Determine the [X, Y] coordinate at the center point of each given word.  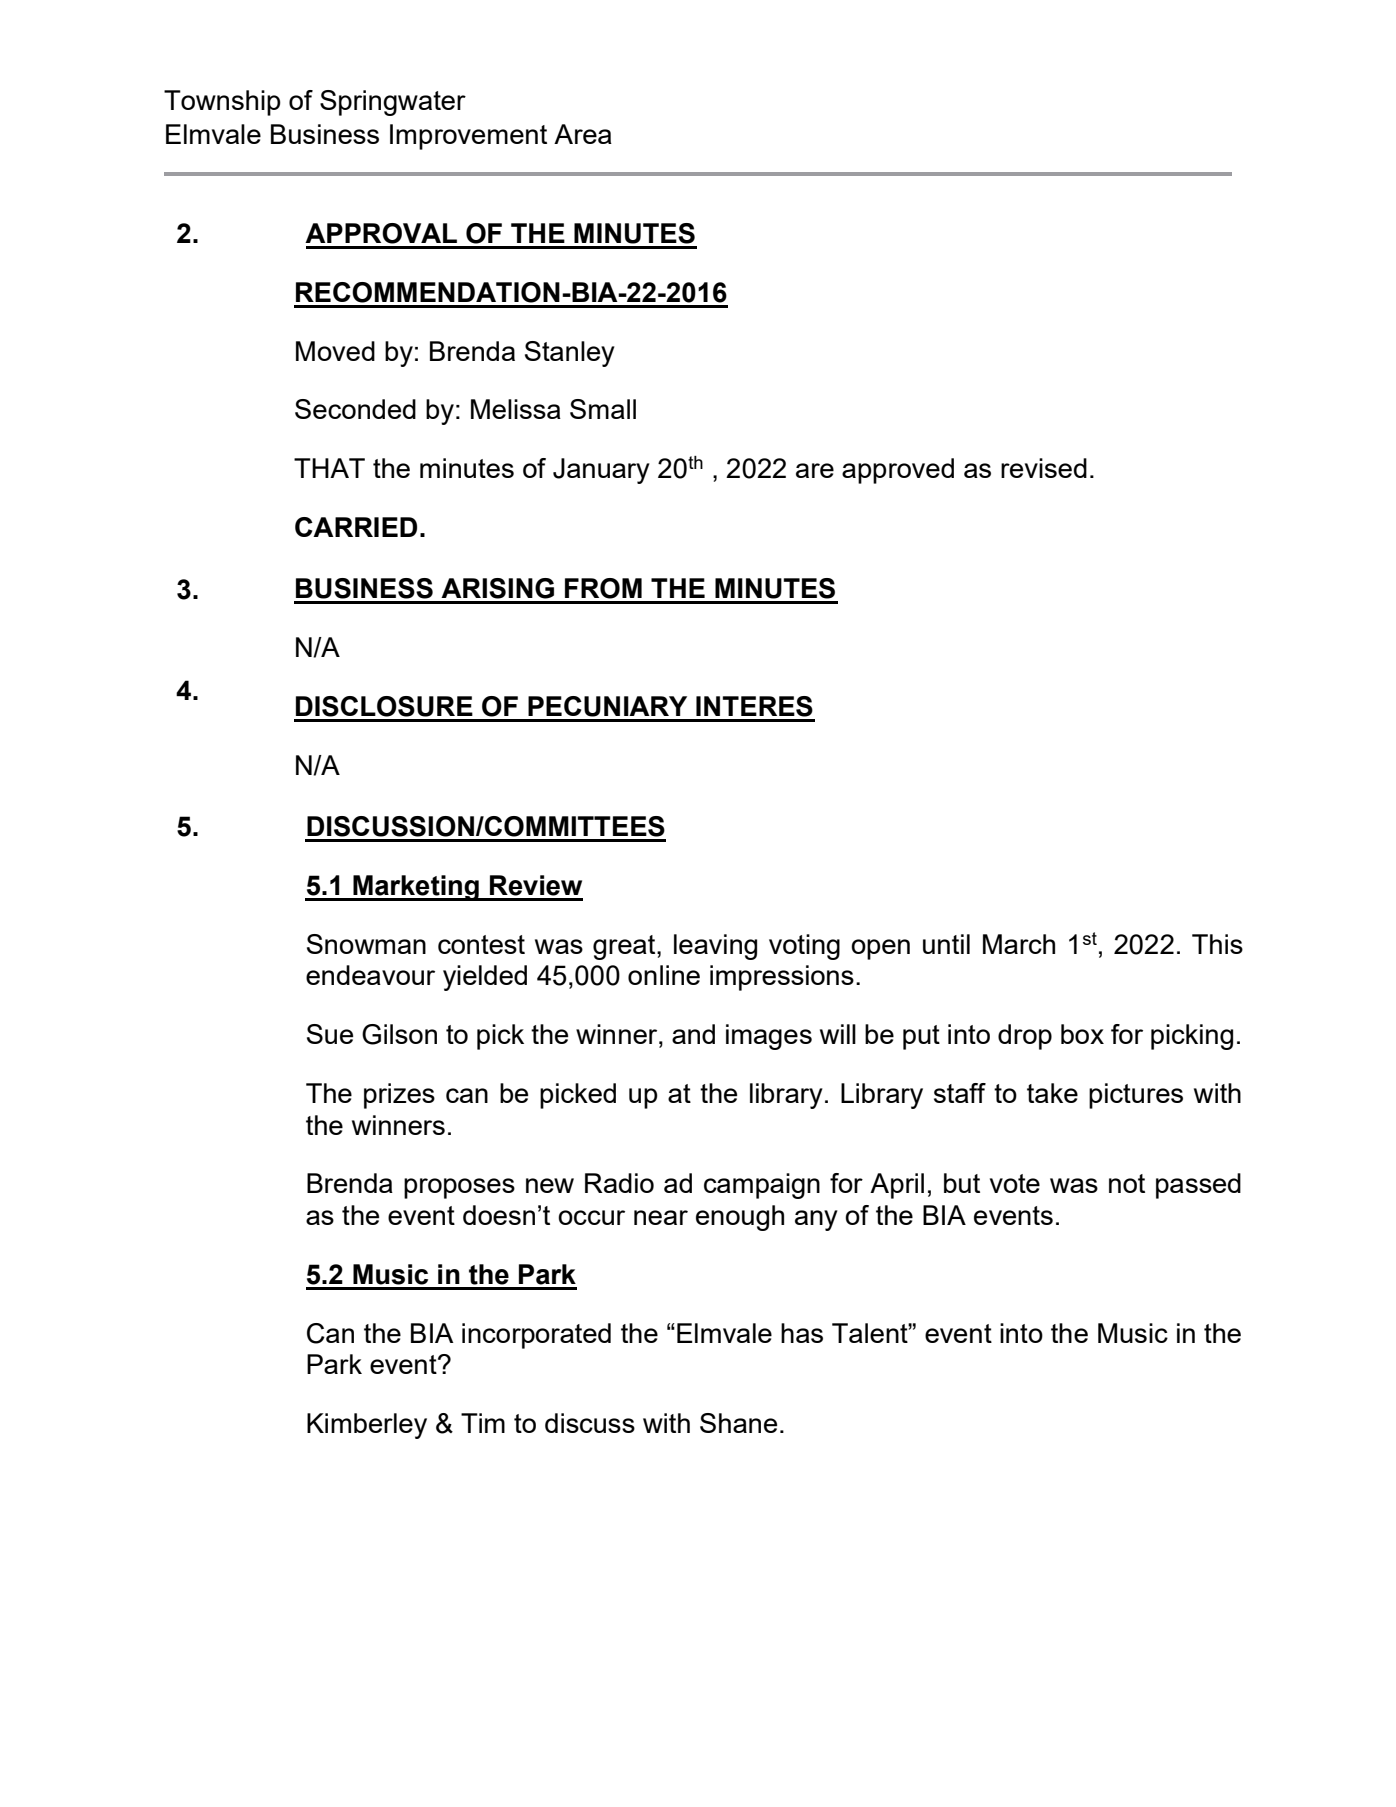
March [1019, 944]
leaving [715, 947]
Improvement [468, 137]
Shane [738, 1423]
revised [1044, 468]
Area [583, 134]
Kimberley [367, 1426]
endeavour [370, 975]
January [601, 471]
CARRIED [356, 527]
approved [898, 471]
